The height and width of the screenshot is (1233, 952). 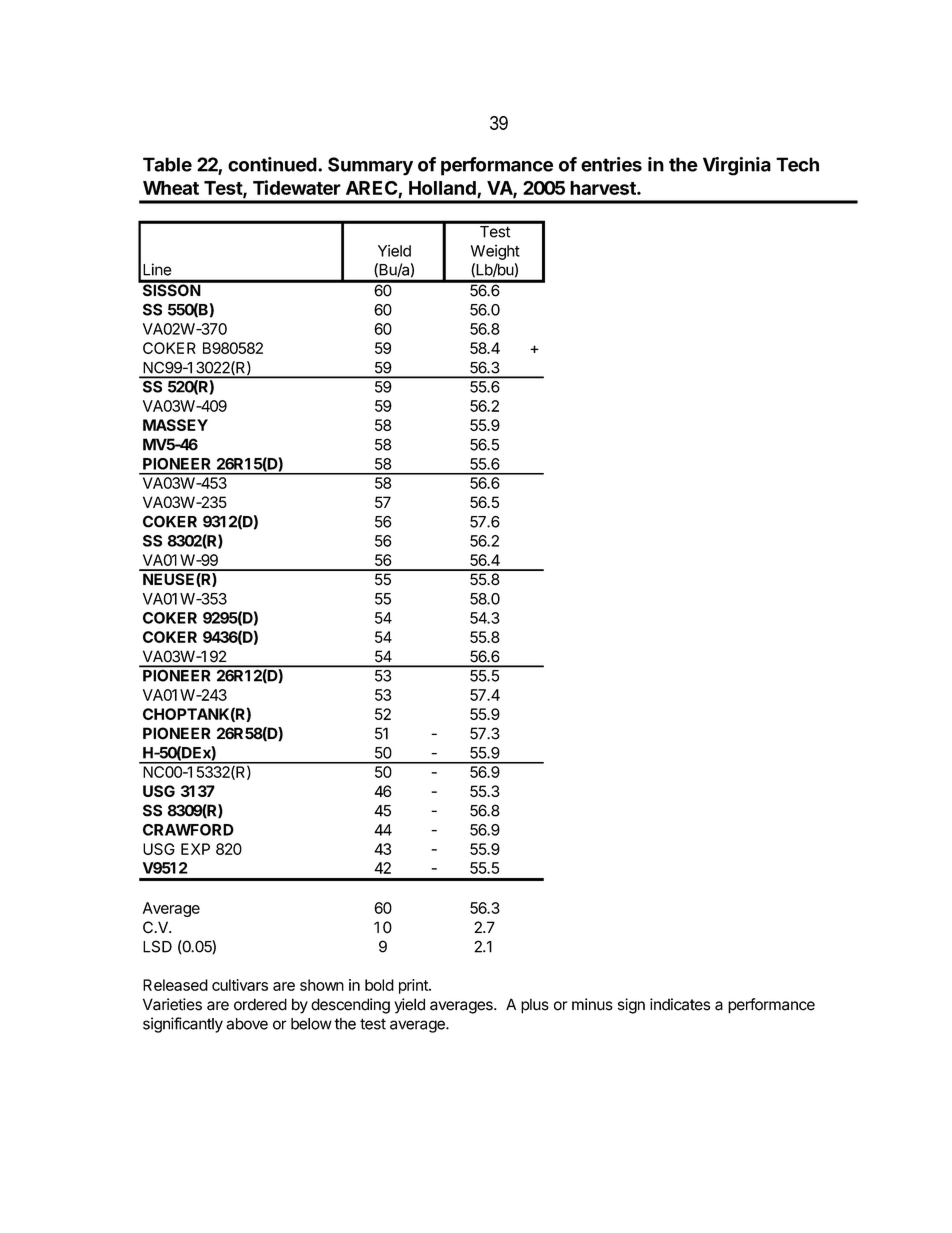 I want to click on Holland, so click(x=442, y=188).
